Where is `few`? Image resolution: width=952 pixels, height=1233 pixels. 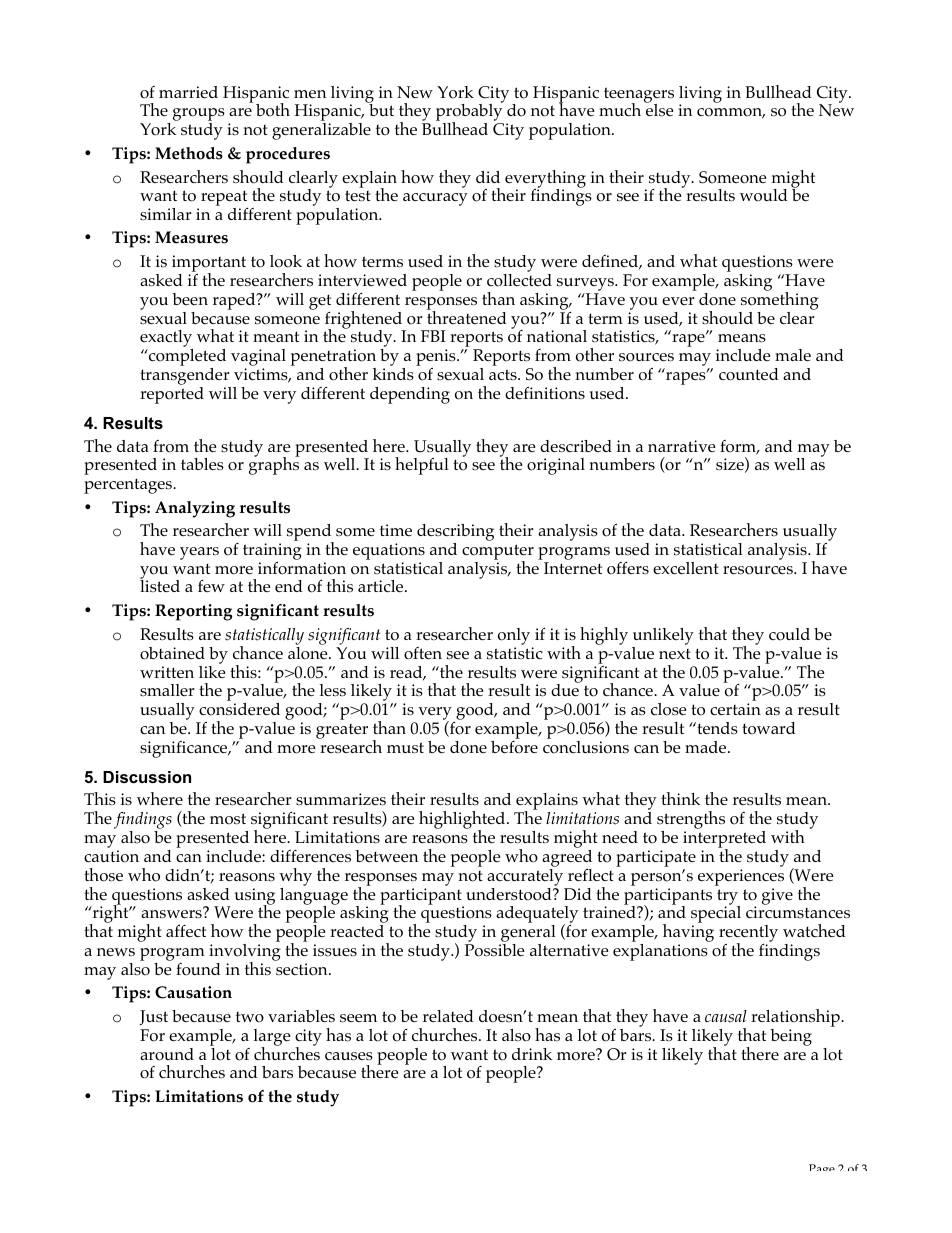 few is located at coordinates (211, 586).
